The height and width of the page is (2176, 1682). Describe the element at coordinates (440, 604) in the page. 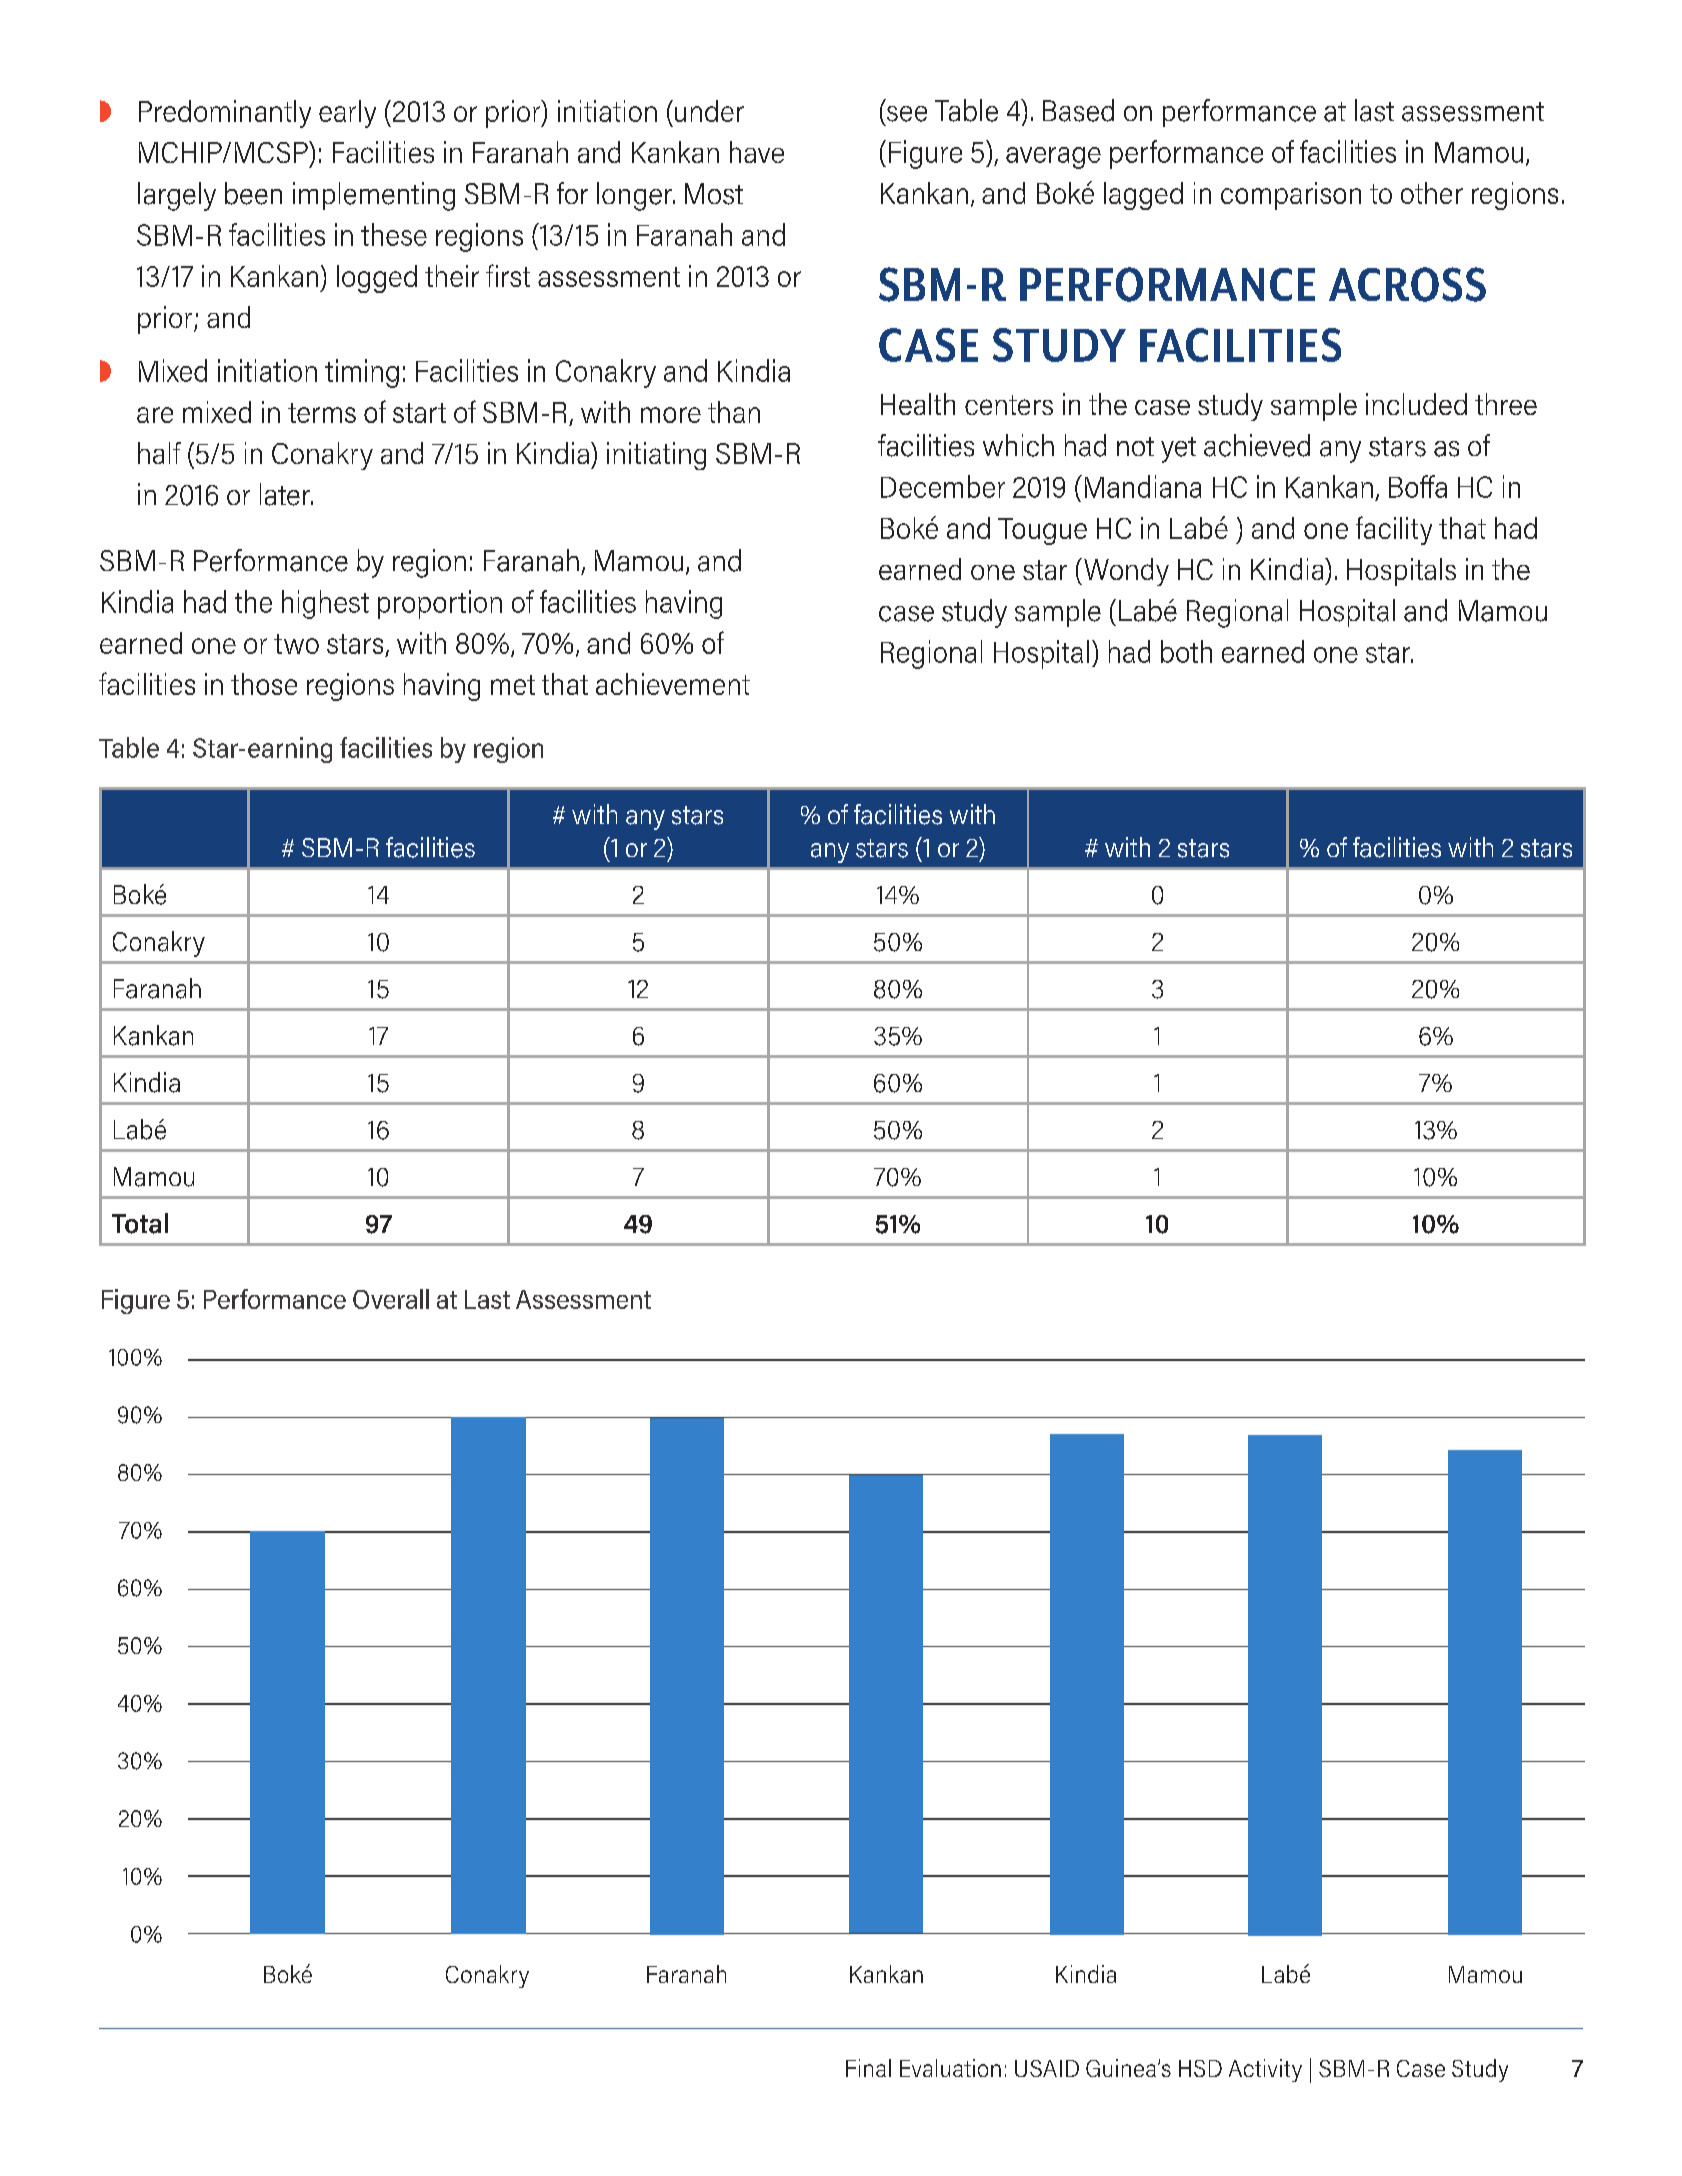

I see `proportion` at that location.
